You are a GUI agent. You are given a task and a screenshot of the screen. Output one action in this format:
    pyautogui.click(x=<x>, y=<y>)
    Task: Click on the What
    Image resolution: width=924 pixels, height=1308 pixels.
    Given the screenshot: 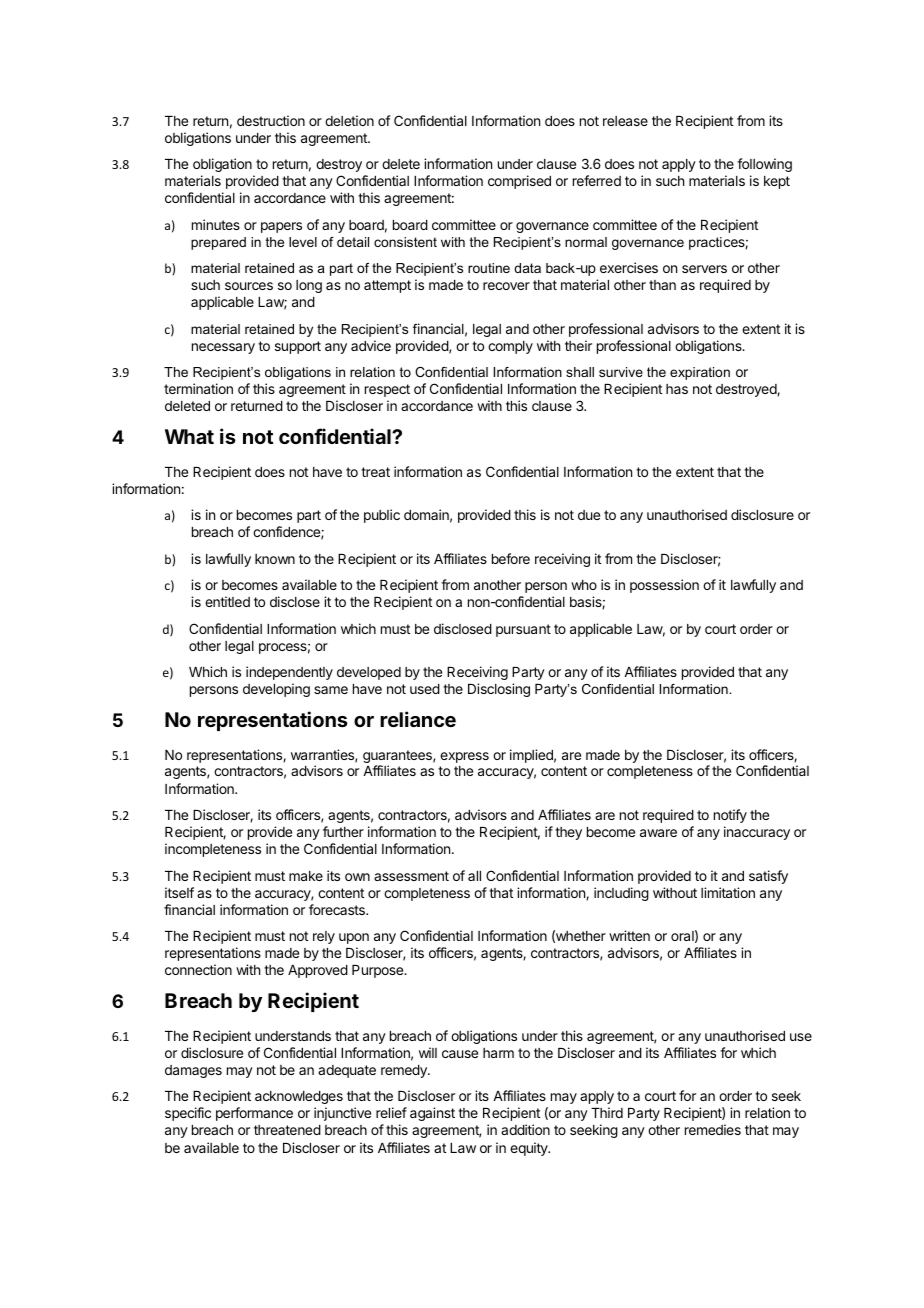 What is the action you would take?
    pyautogui.click(x=189, y=436)
